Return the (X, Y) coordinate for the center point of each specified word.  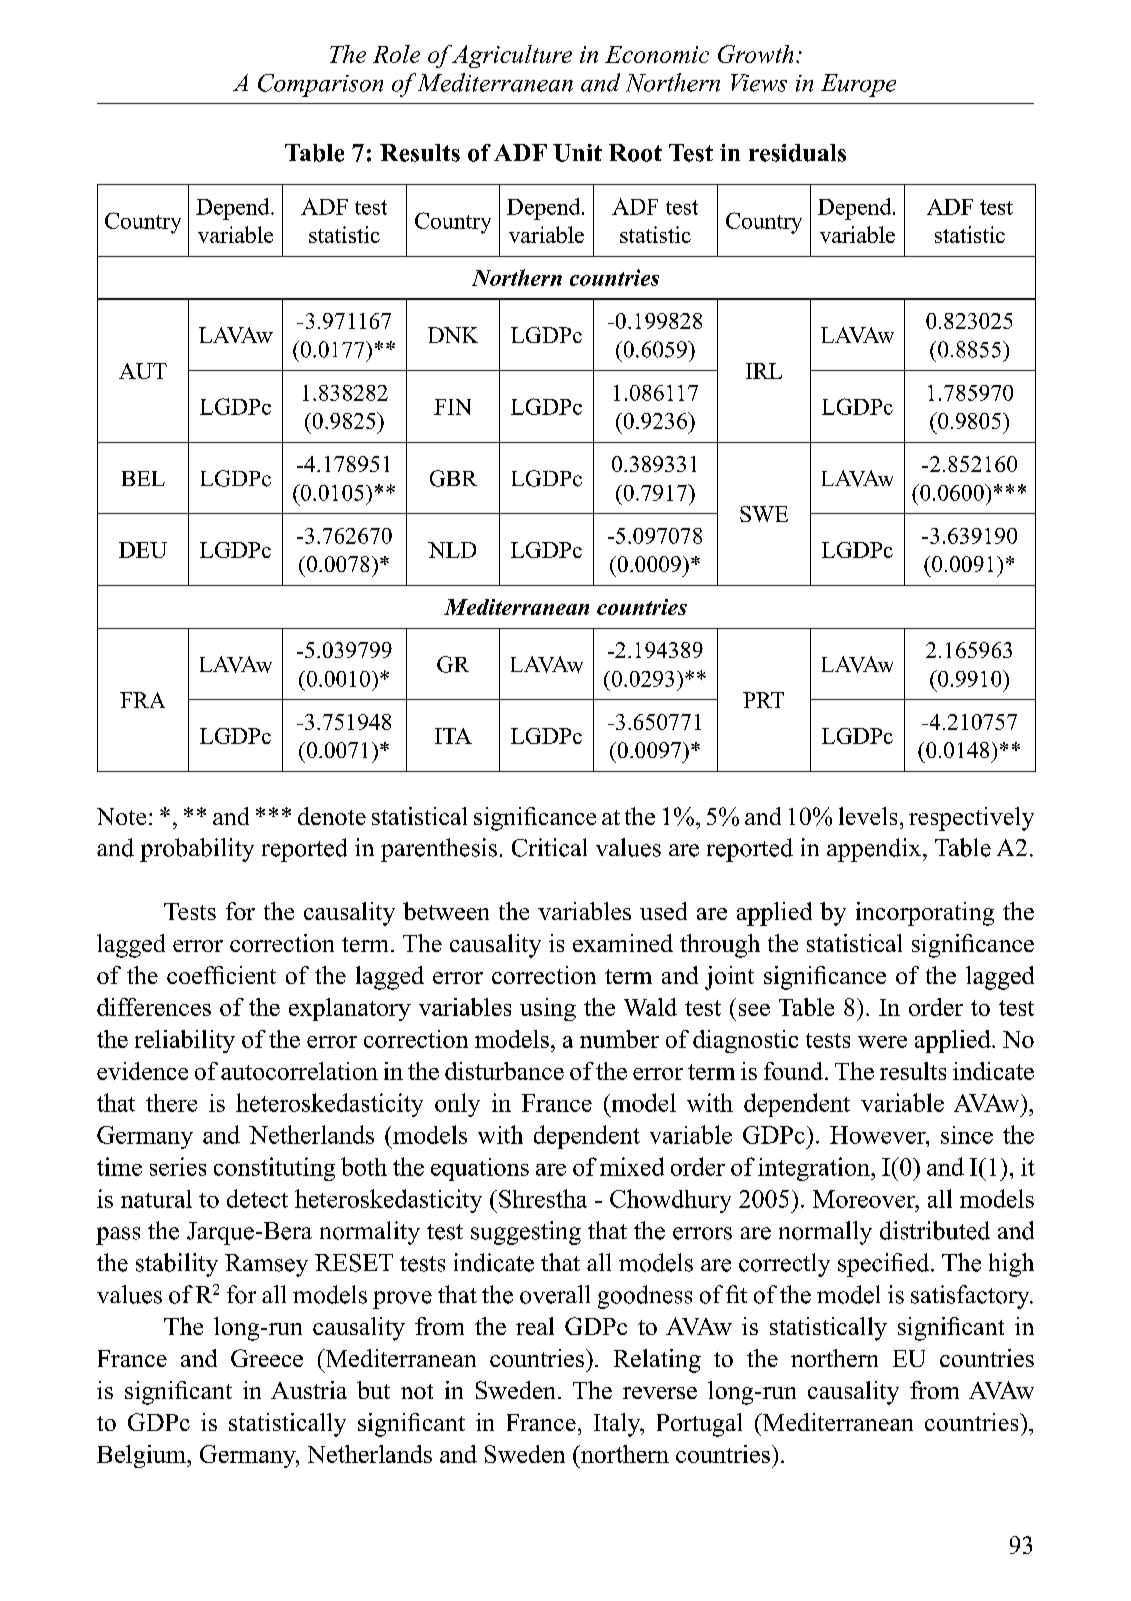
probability (197, 850)
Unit (577, 153)
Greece (267, 1358)
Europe (858, 85)
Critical (549, 847)
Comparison (320, 85)
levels (868, 816)
